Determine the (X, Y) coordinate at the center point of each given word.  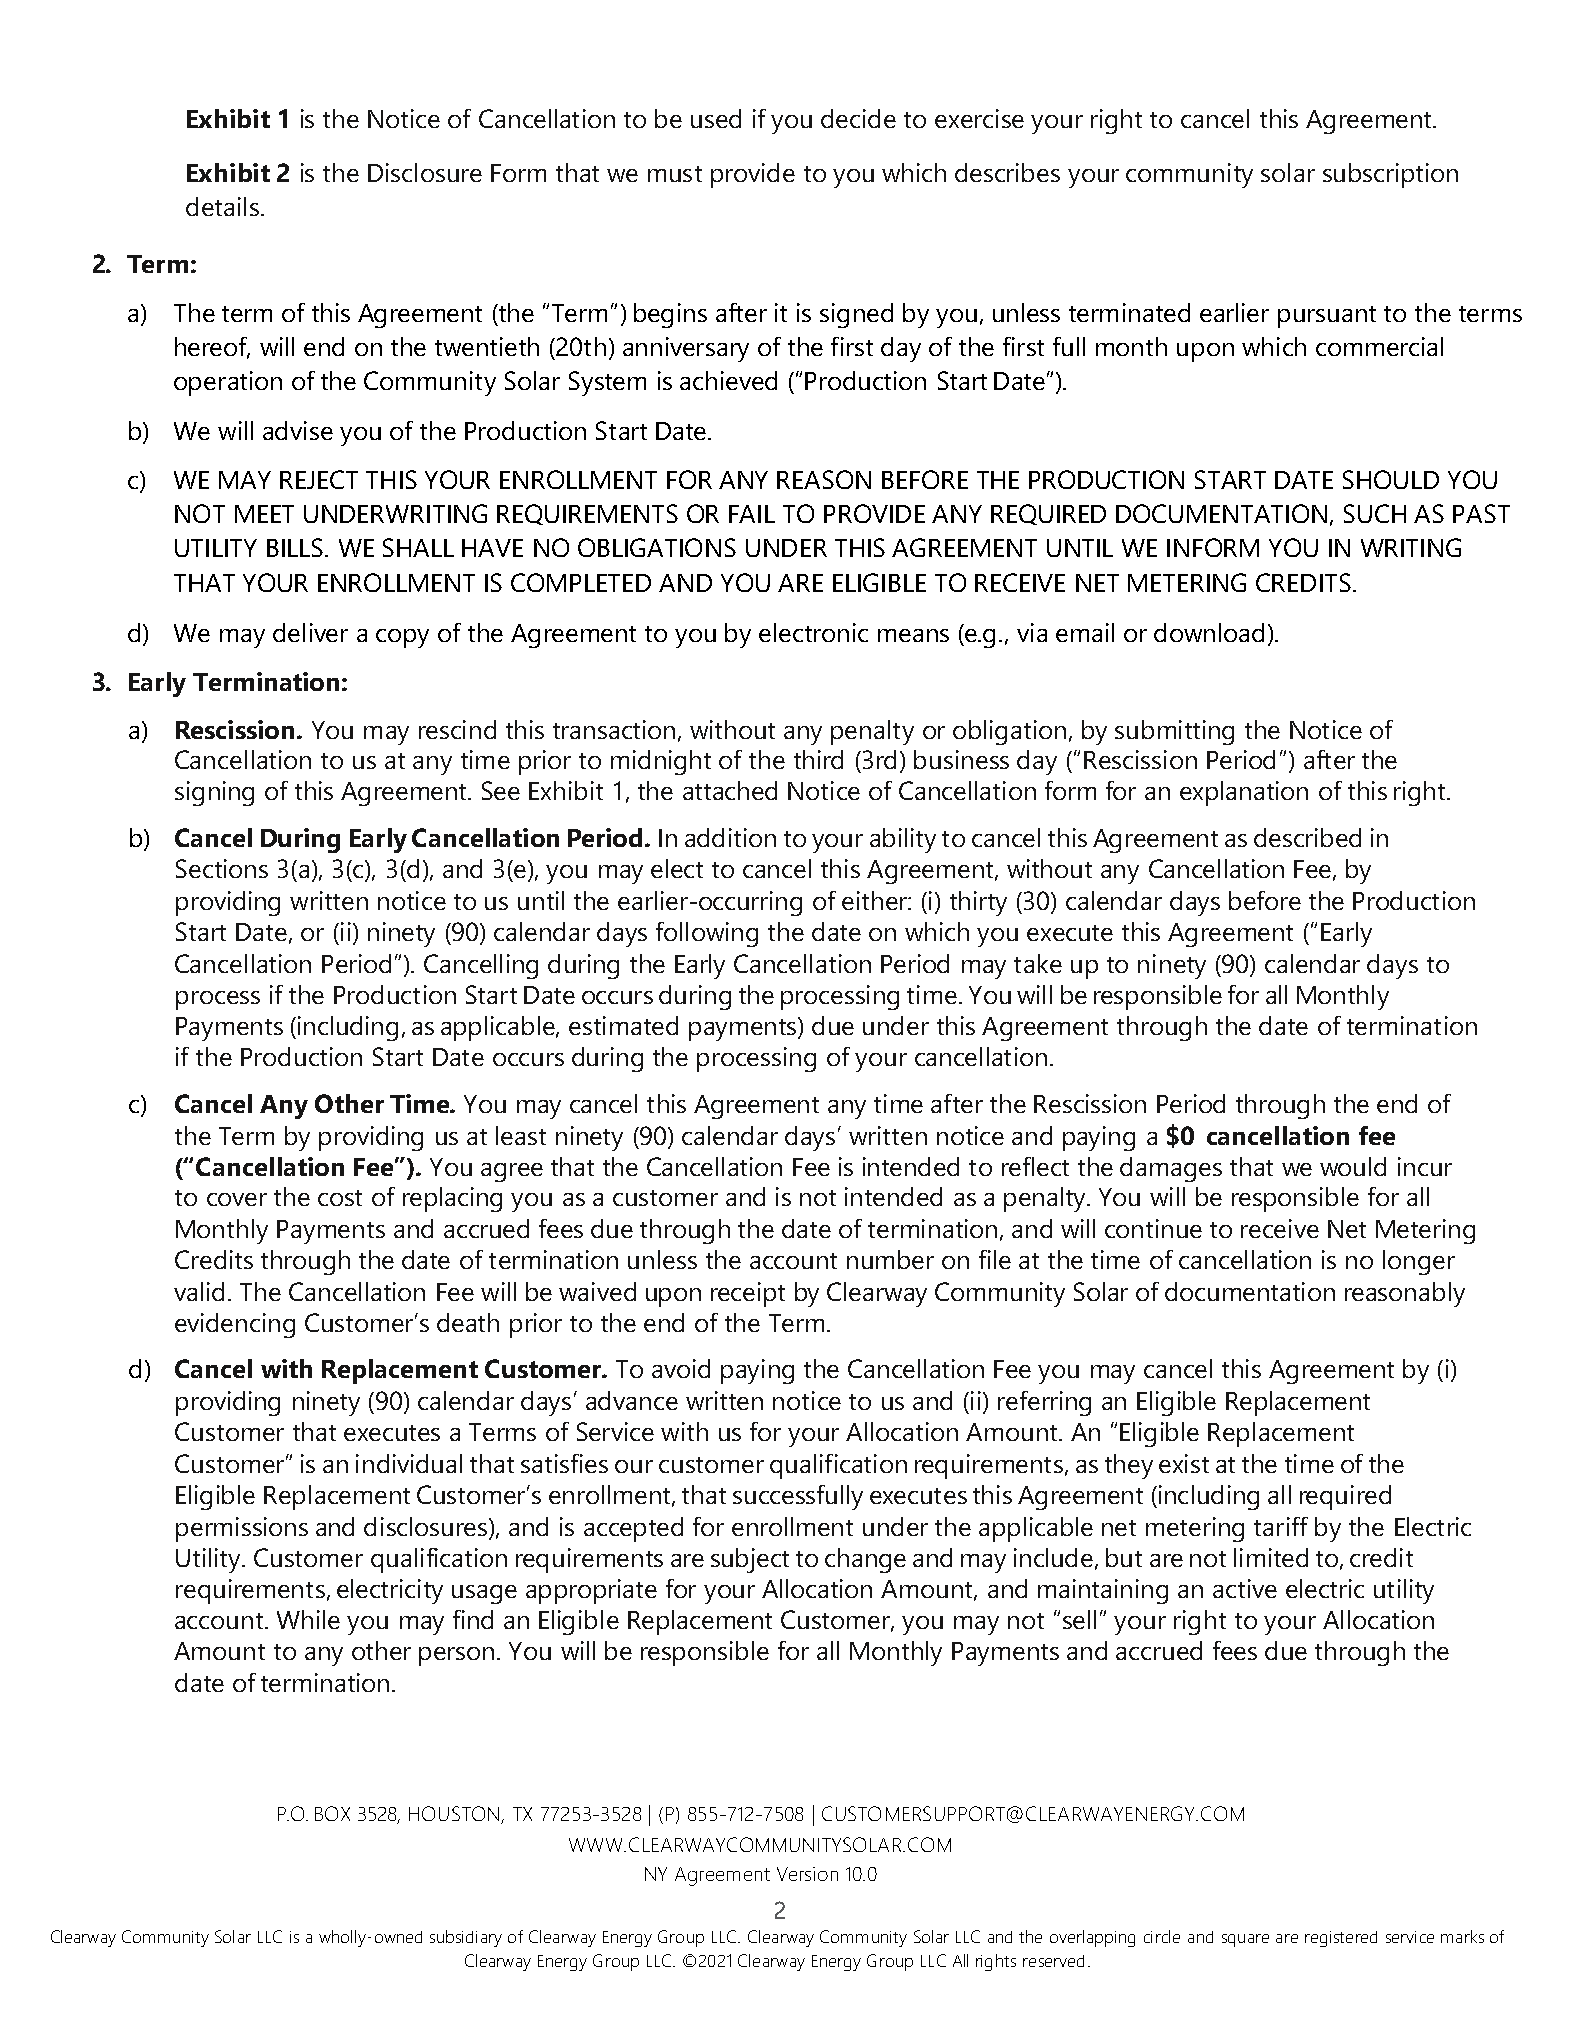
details (222, 206)
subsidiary (466, 1938)
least (521, 1135)
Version (807, 1874)
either (875, 900)
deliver (310, 632)
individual (409, 1463)
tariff (1281, 1526)
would (1353, 1166)
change (865, 1560)
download (1209, 632)
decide (858, 118)
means (913, 635)
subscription (1390, 175)
